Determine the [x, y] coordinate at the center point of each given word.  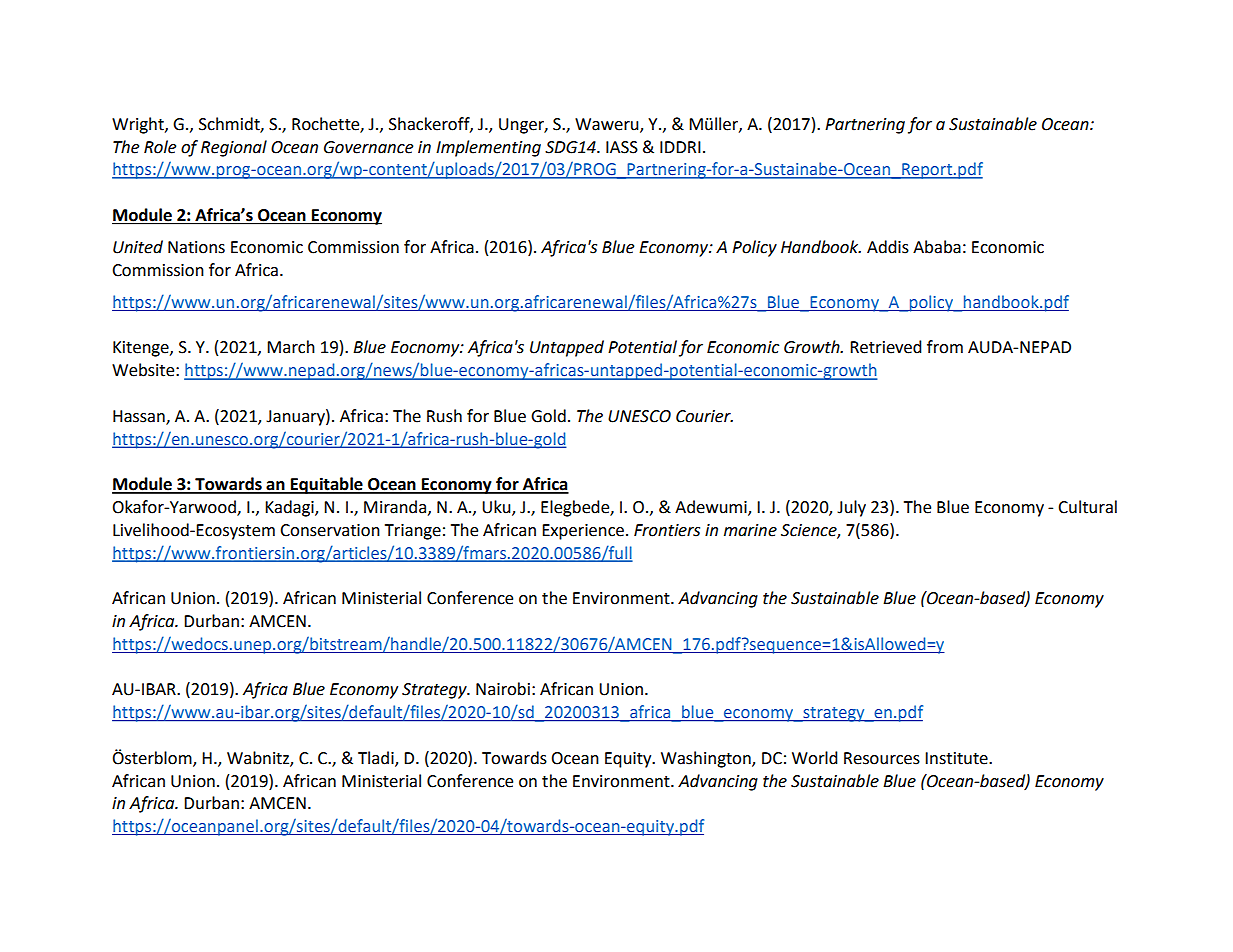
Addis [888, 247]
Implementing [488, 148]
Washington [707, 759]
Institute [957, 758]
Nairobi [503, 689]
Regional [234, 148]
